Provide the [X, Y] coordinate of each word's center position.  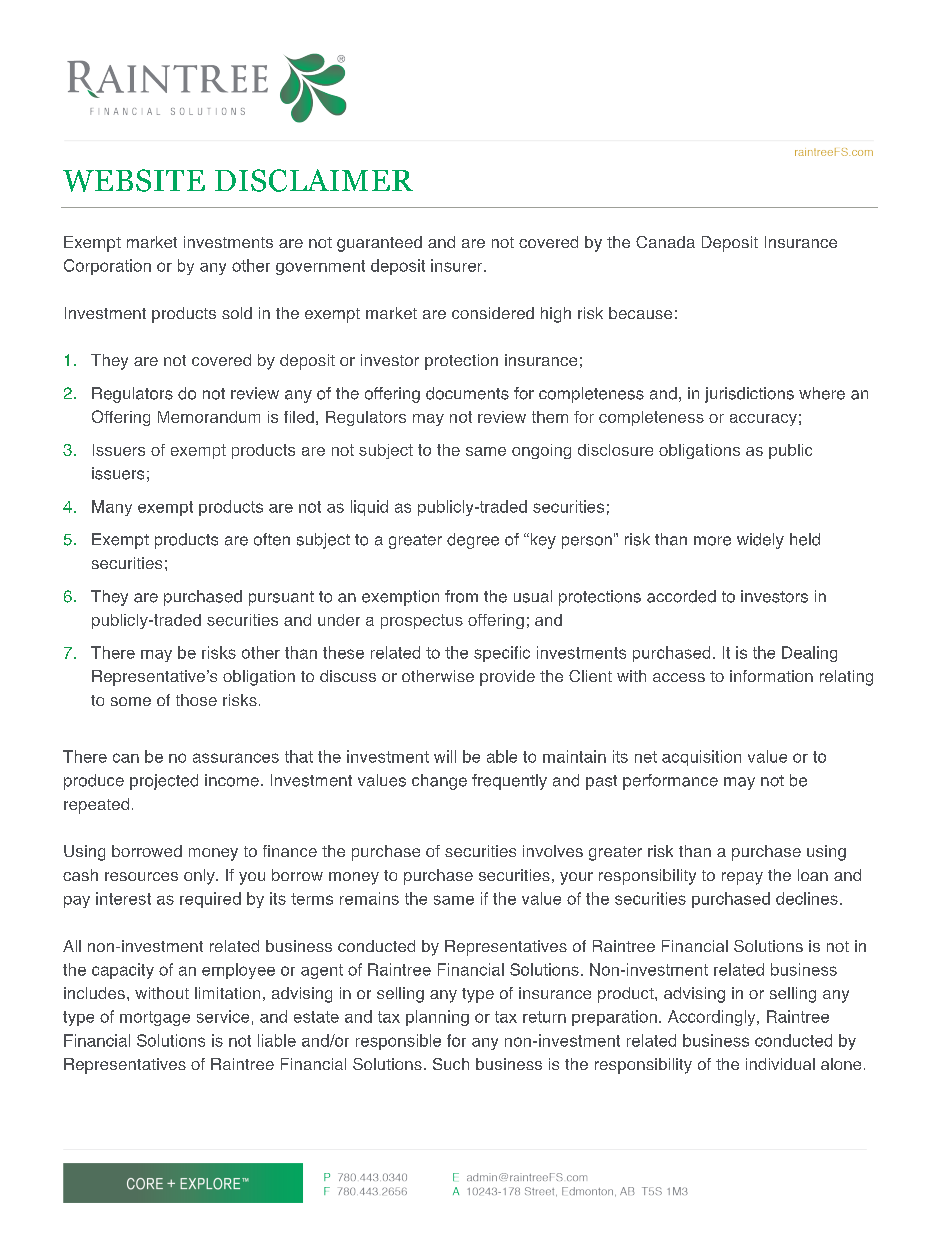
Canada [665, 242]
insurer [458, 265]
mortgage [155, 1018]
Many [112, 508]
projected [164, 782]
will [445, 756]
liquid [369, 508]
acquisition [701, 758]
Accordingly [713, 1018]
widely [760, 541]
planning [437, 1018]
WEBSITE [134, 180]
